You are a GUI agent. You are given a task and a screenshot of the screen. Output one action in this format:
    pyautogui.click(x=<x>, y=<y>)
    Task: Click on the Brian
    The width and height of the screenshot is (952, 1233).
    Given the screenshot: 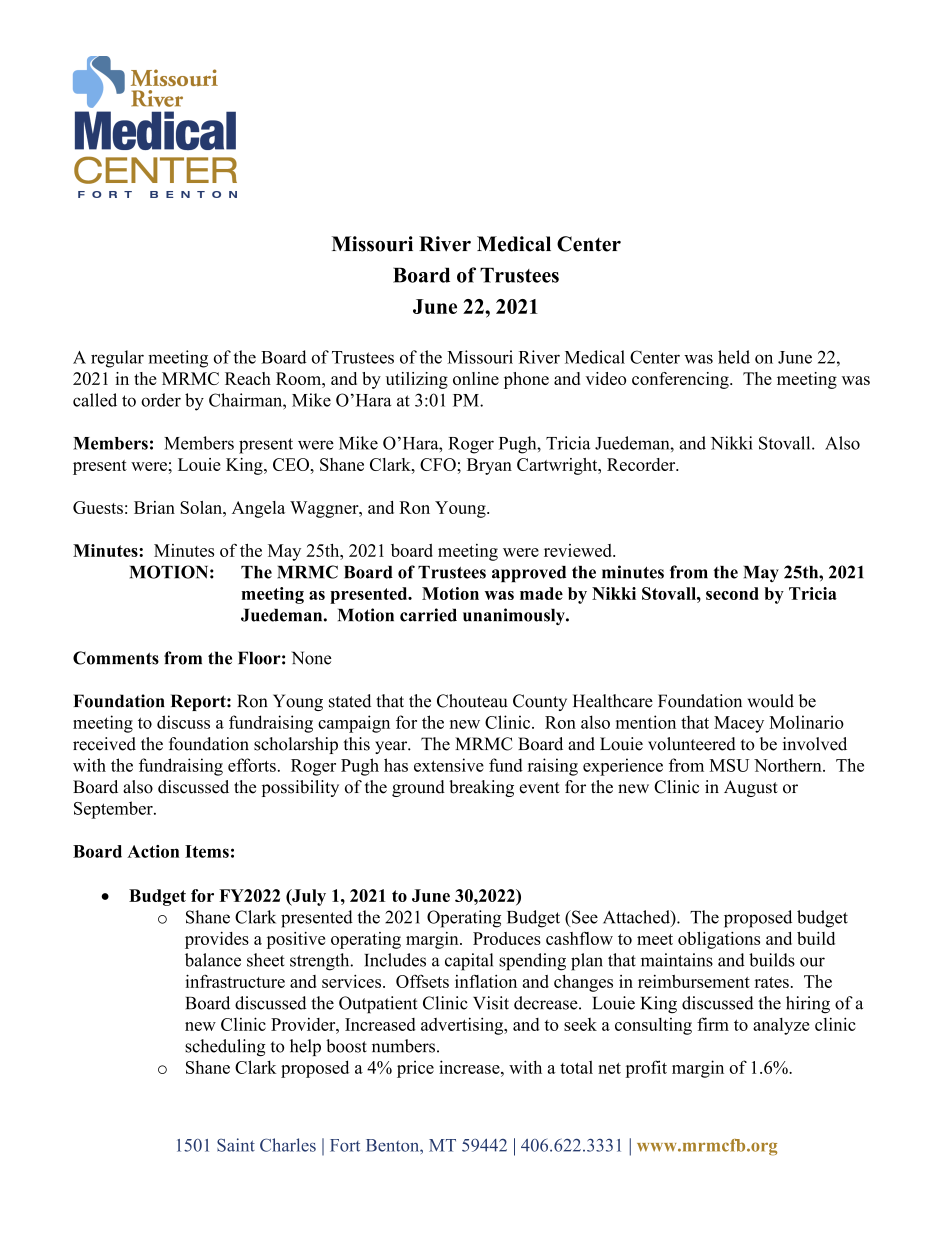 What is the action you would take?
    pyautogui.click(x=154, y=507)
